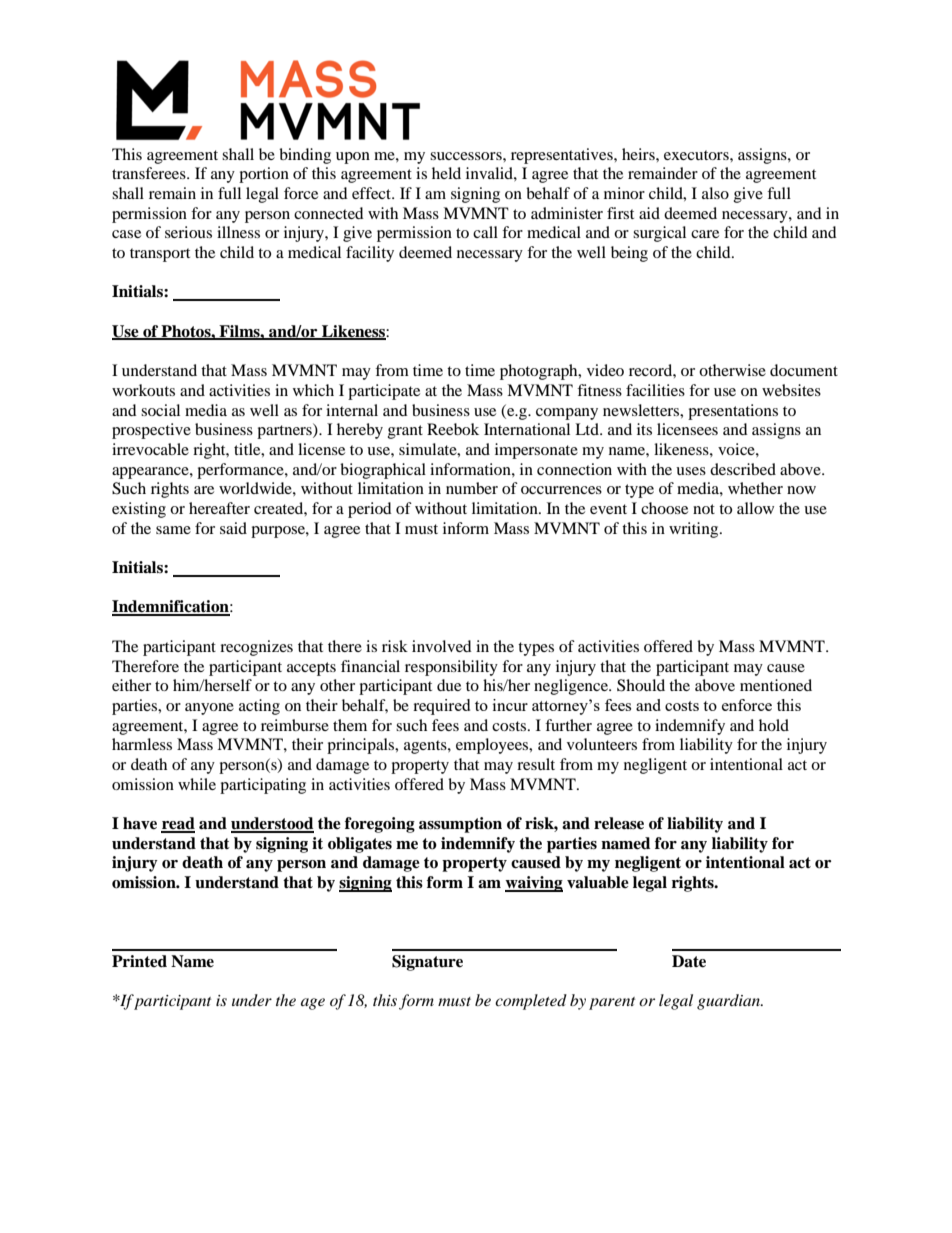 The image size is (952, 1233). I want to click on presentations, so click(733, 412).
